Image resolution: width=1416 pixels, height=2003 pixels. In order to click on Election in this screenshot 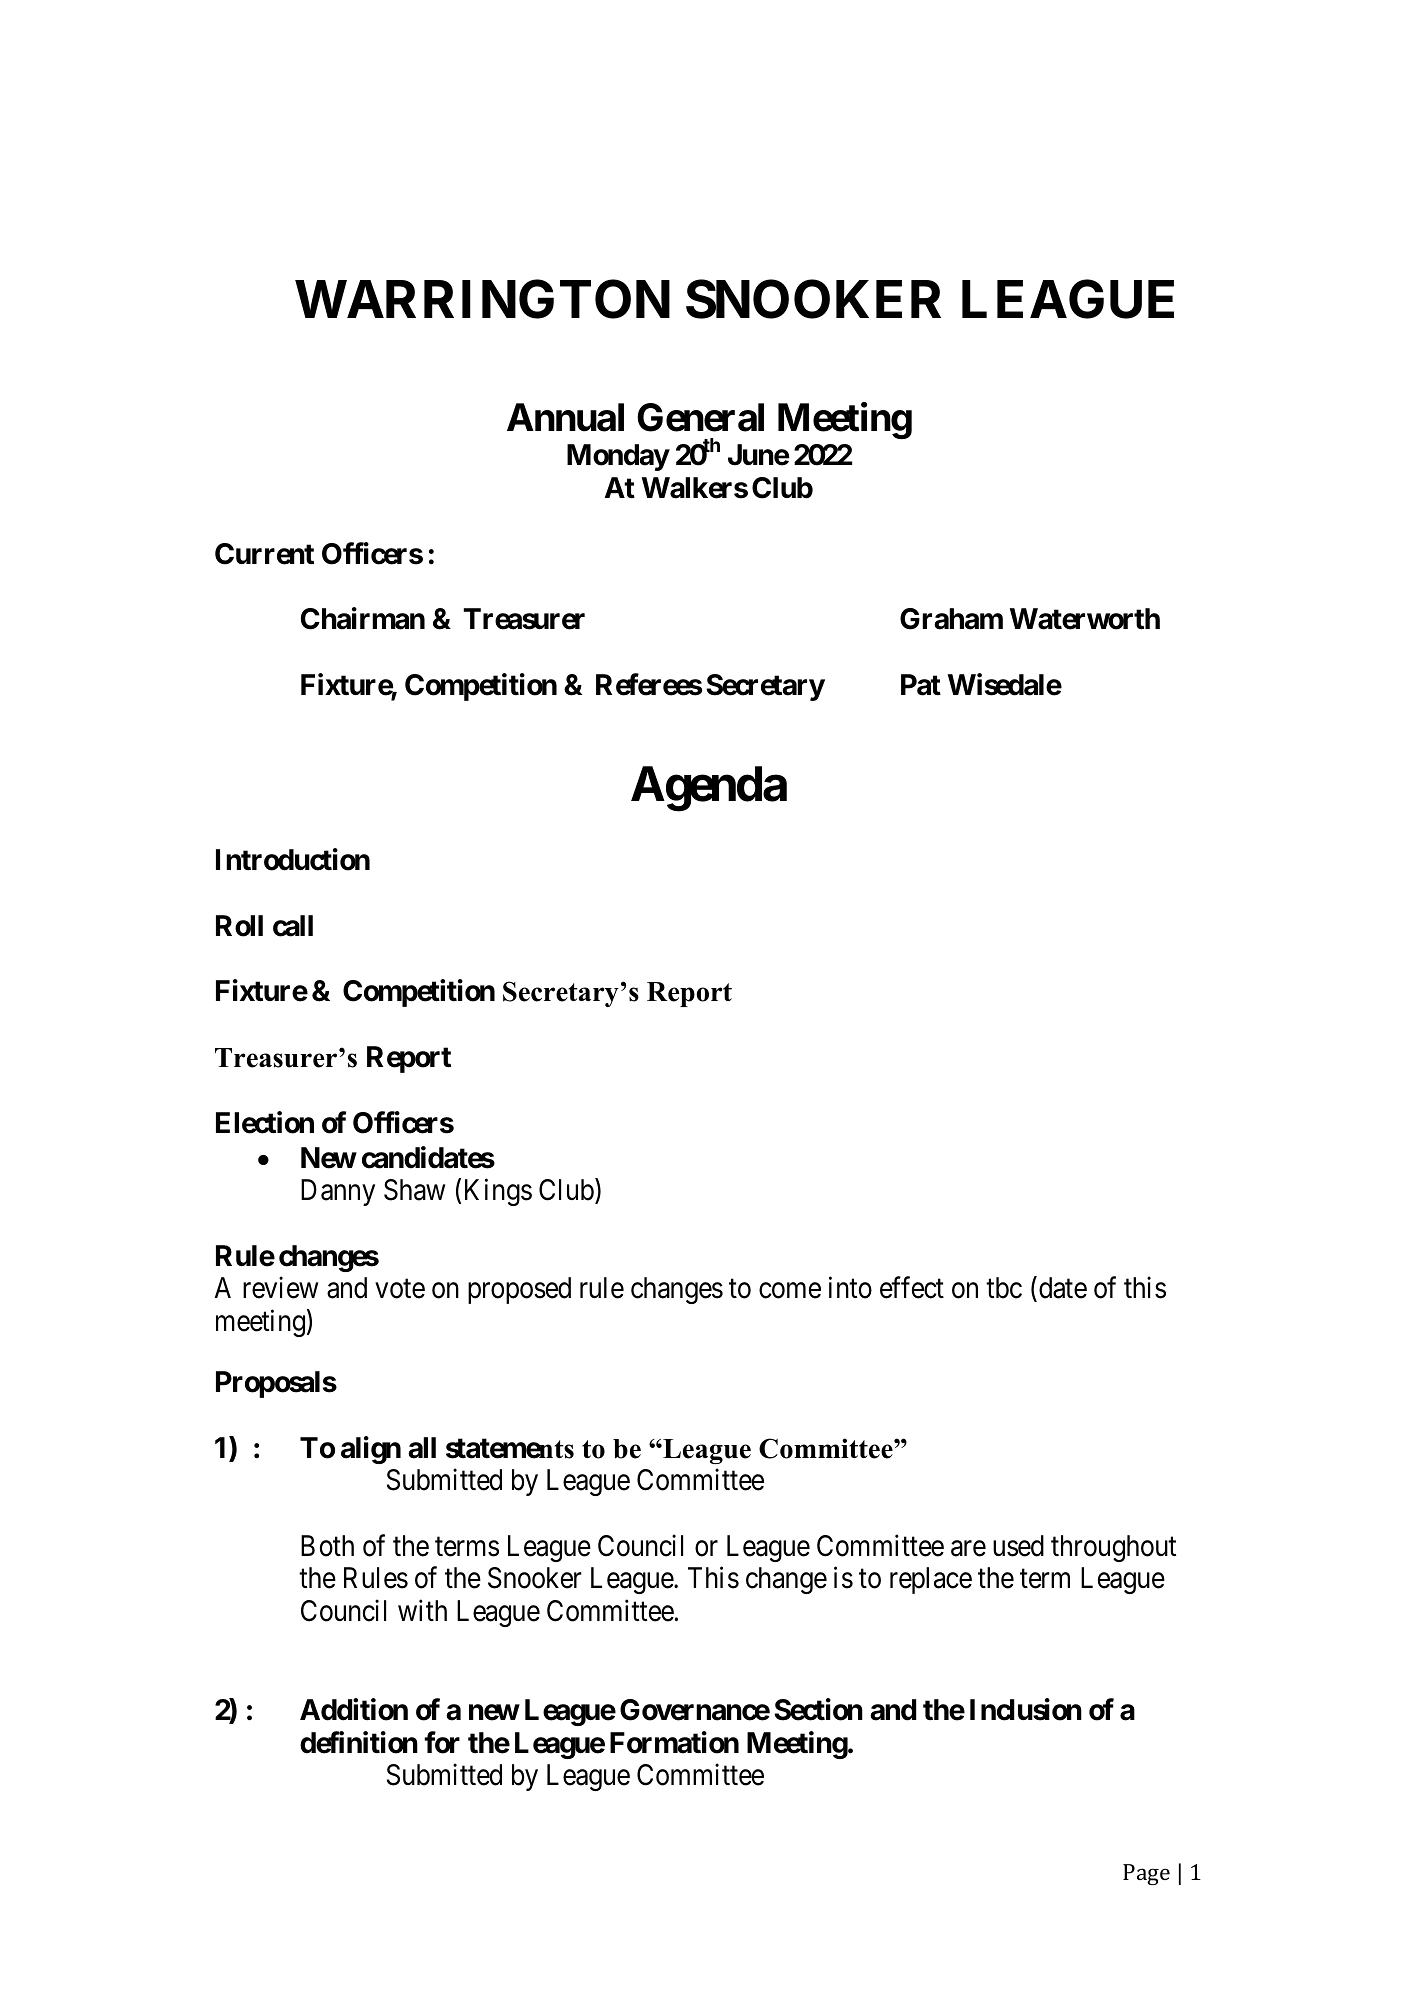, I will do `click(265, 1122)`.
